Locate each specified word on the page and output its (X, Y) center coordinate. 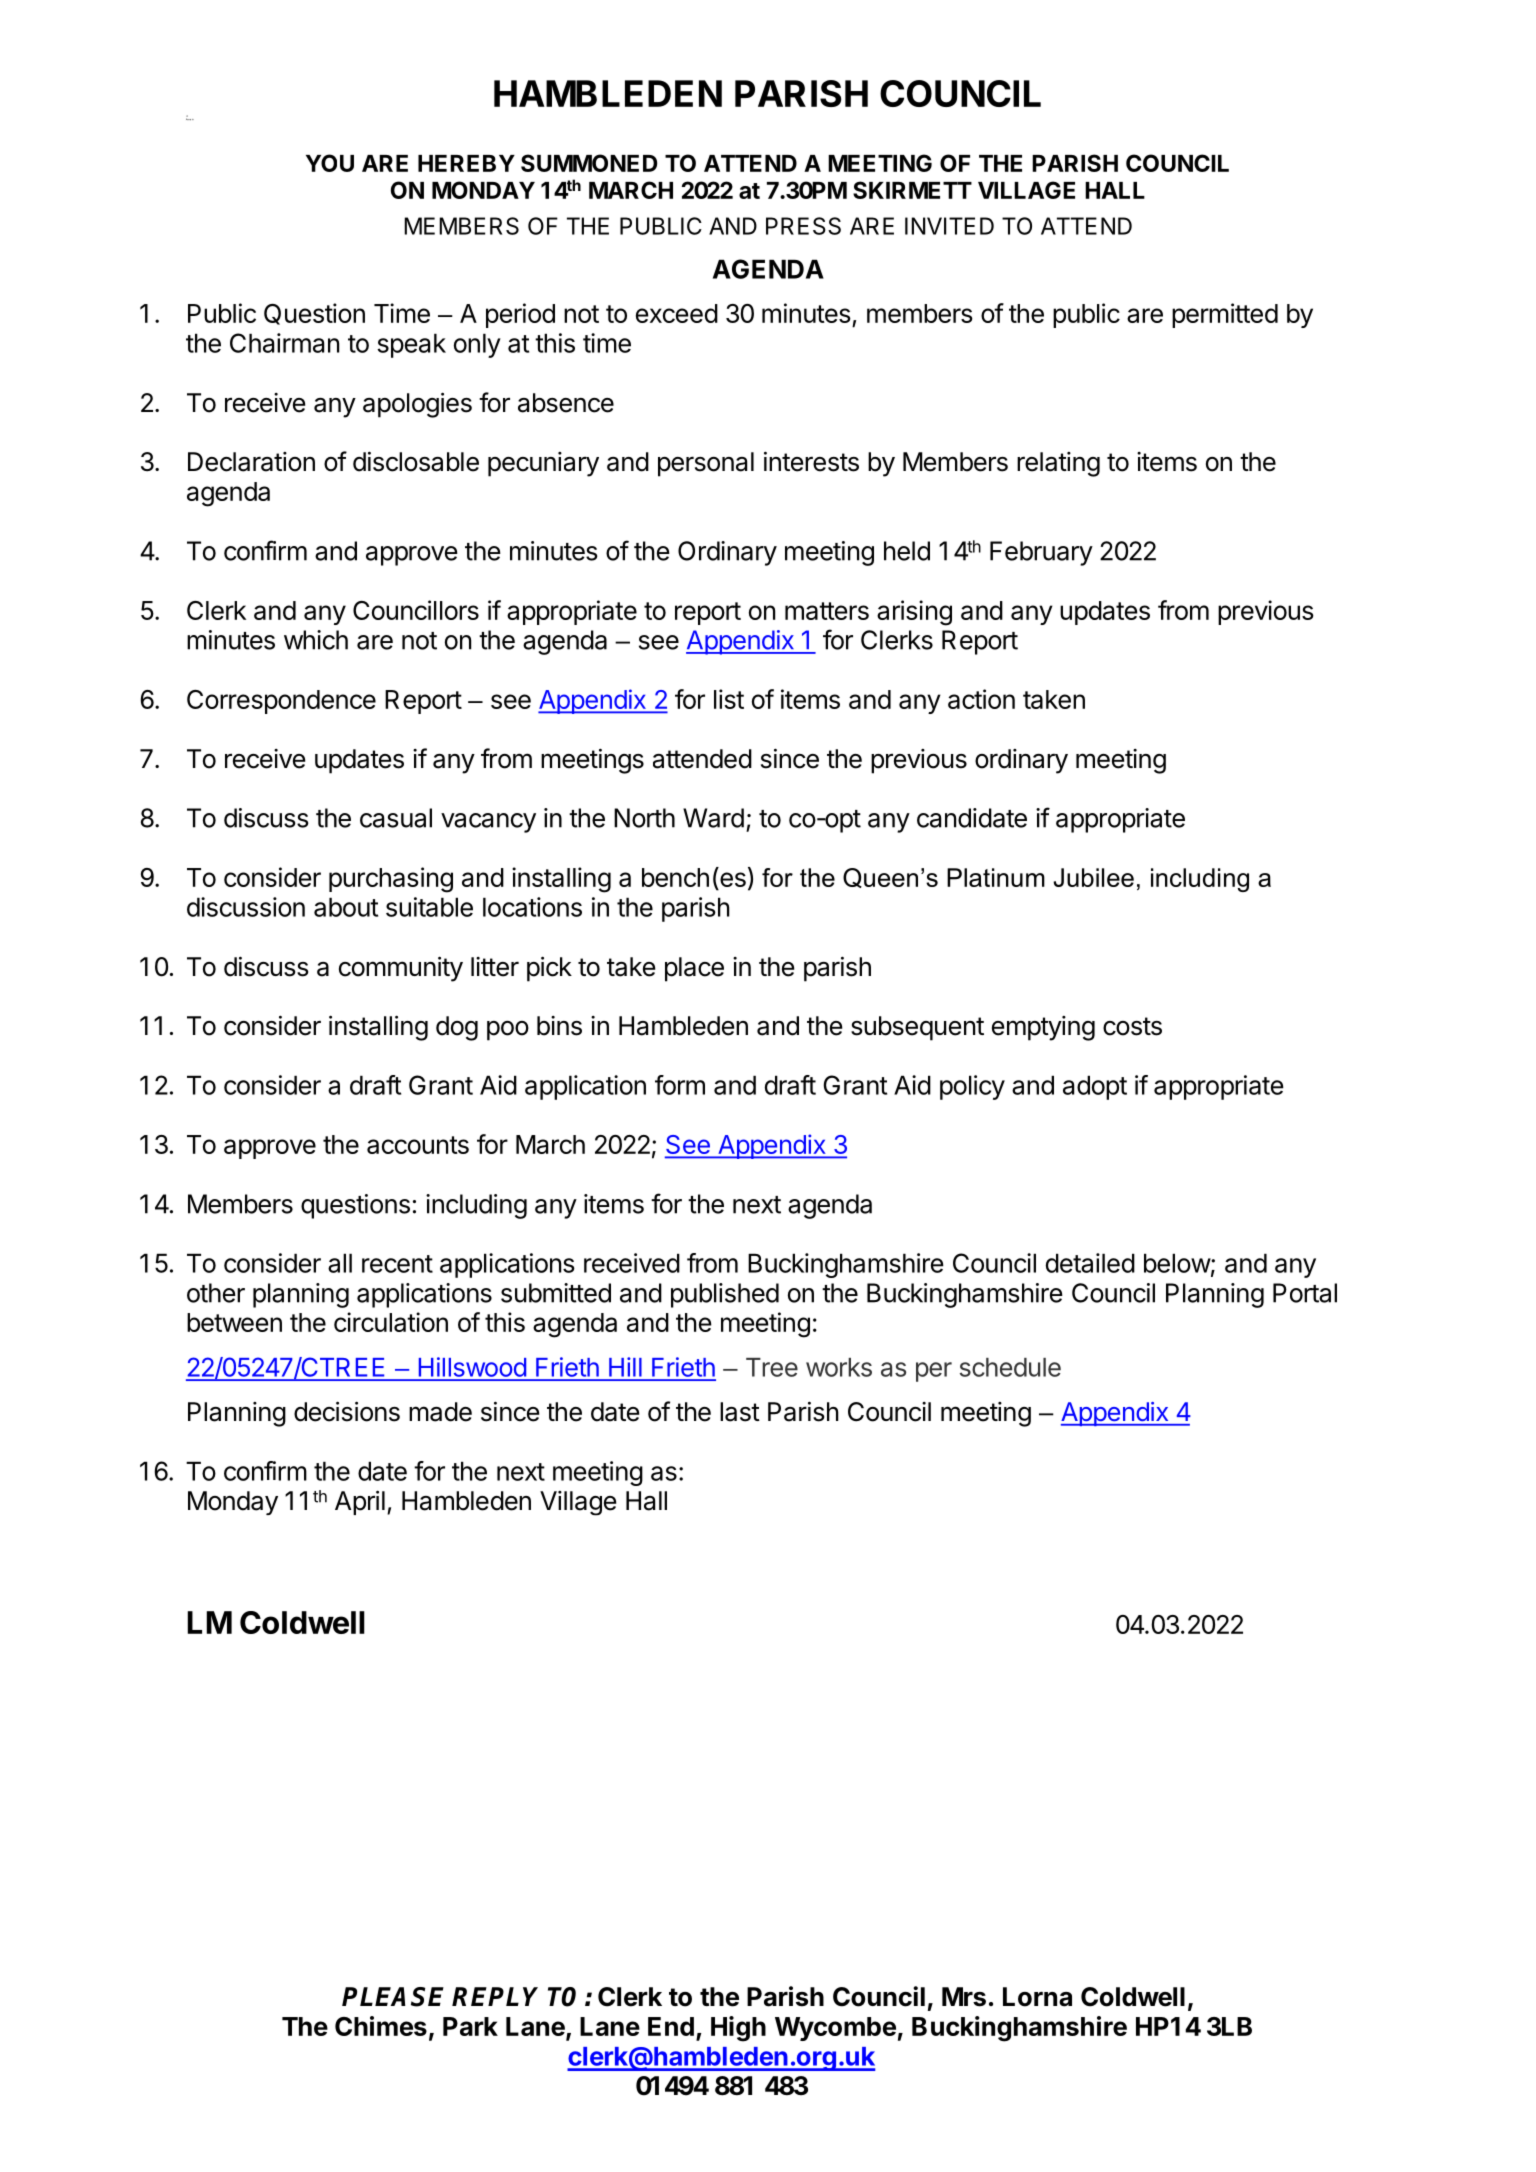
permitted (1225, 315)
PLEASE (393, 1997)
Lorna (1037, 1997)
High (738, 2029)
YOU (330, 163)
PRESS (803, 226)
